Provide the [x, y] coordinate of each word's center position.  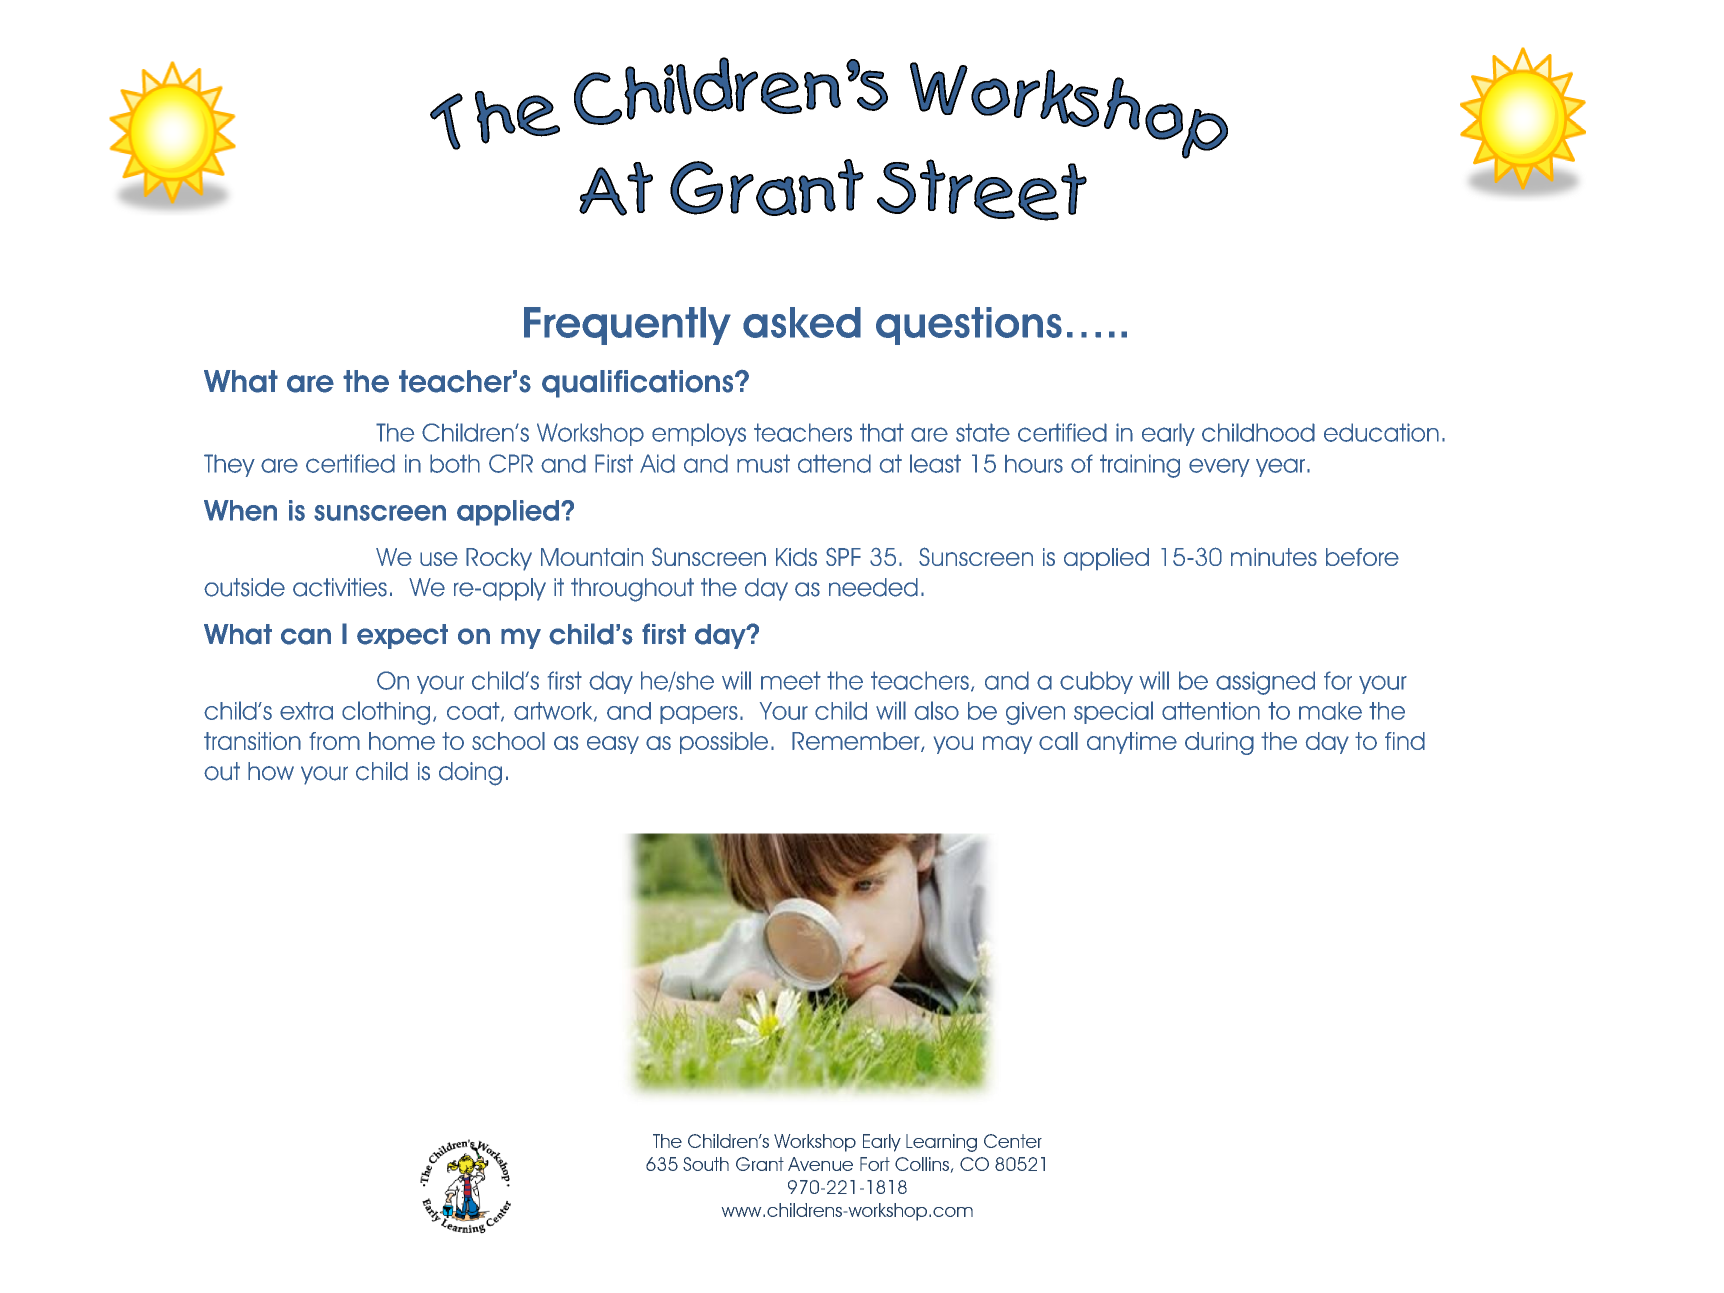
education [1381, 432]
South [706, 1164]
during [1219, 743]
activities [340, 587]
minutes [1274, 557]
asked [802, 322]
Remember [857, 742]
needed [873, 587]
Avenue [820, 1164]
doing [470, 774]
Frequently [627, 326]
